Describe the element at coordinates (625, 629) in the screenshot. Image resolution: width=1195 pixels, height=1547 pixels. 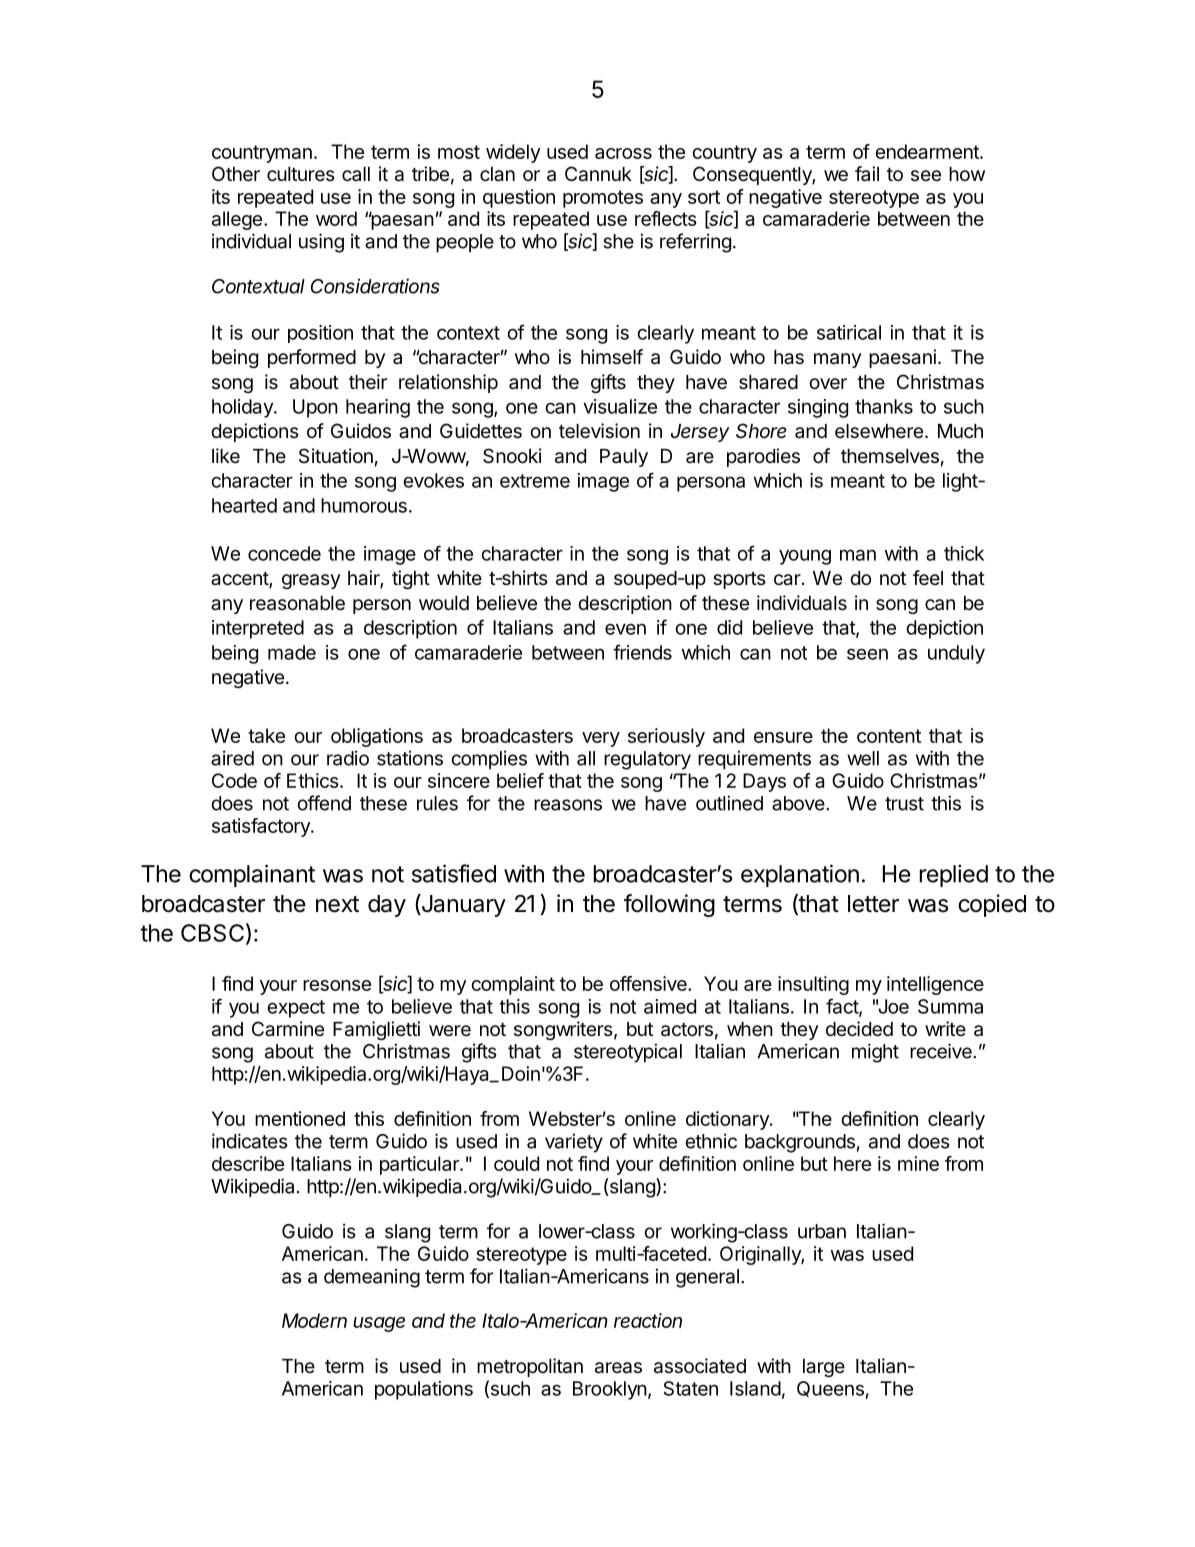
I see `even` at that location.
